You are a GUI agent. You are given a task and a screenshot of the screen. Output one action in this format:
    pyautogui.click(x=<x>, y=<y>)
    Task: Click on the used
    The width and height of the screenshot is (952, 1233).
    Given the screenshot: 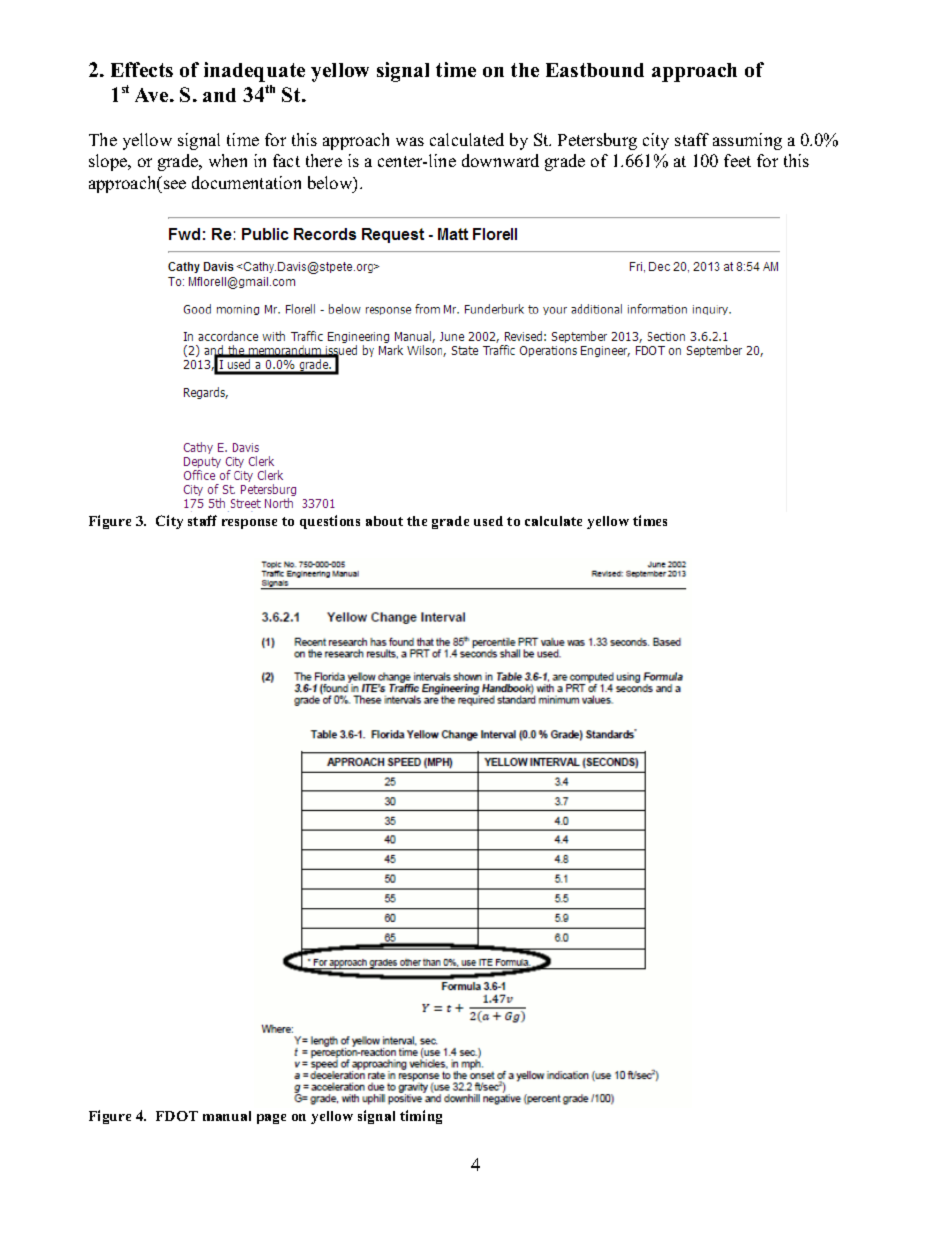 What is the action you would take?
    pyautogui.click(x=488, y=521)
